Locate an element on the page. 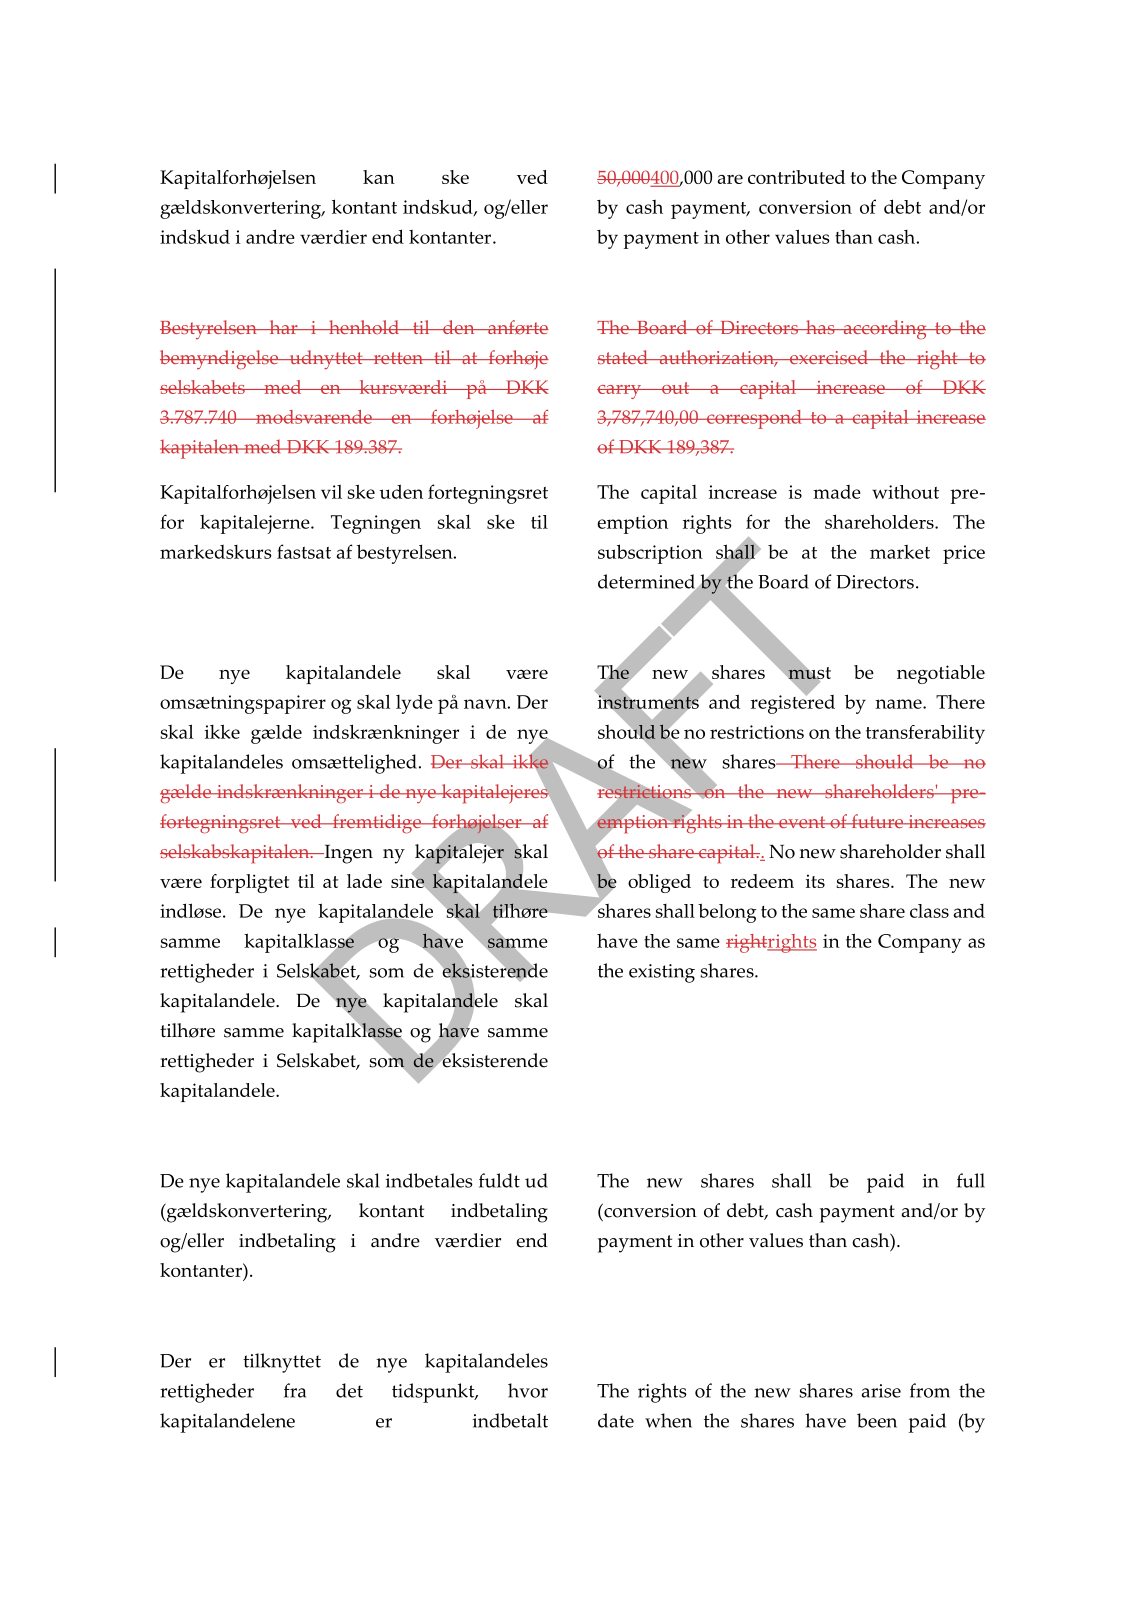  stated is located at coordinates (623, 357).
